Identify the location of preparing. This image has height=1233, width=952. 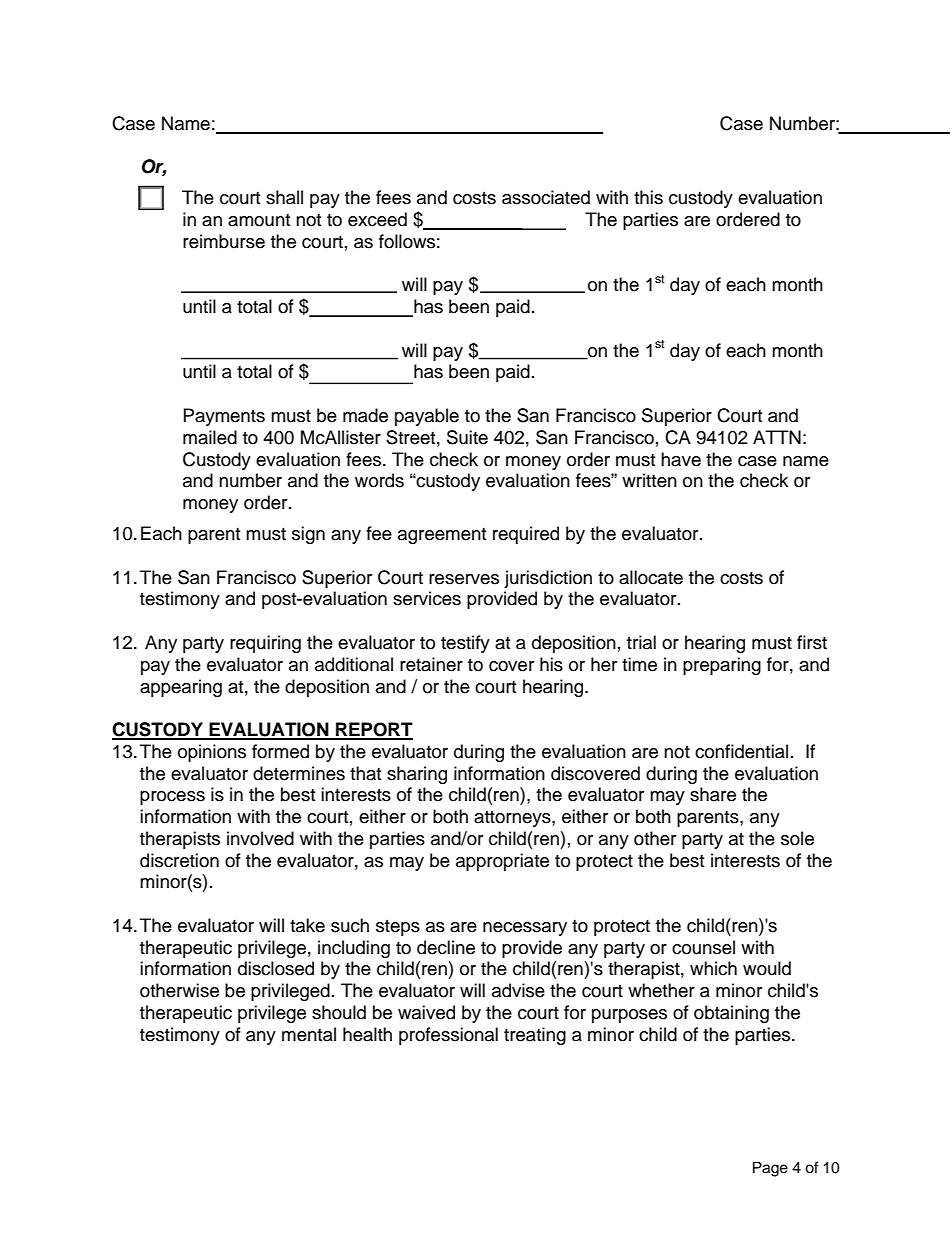
(722, 666).
